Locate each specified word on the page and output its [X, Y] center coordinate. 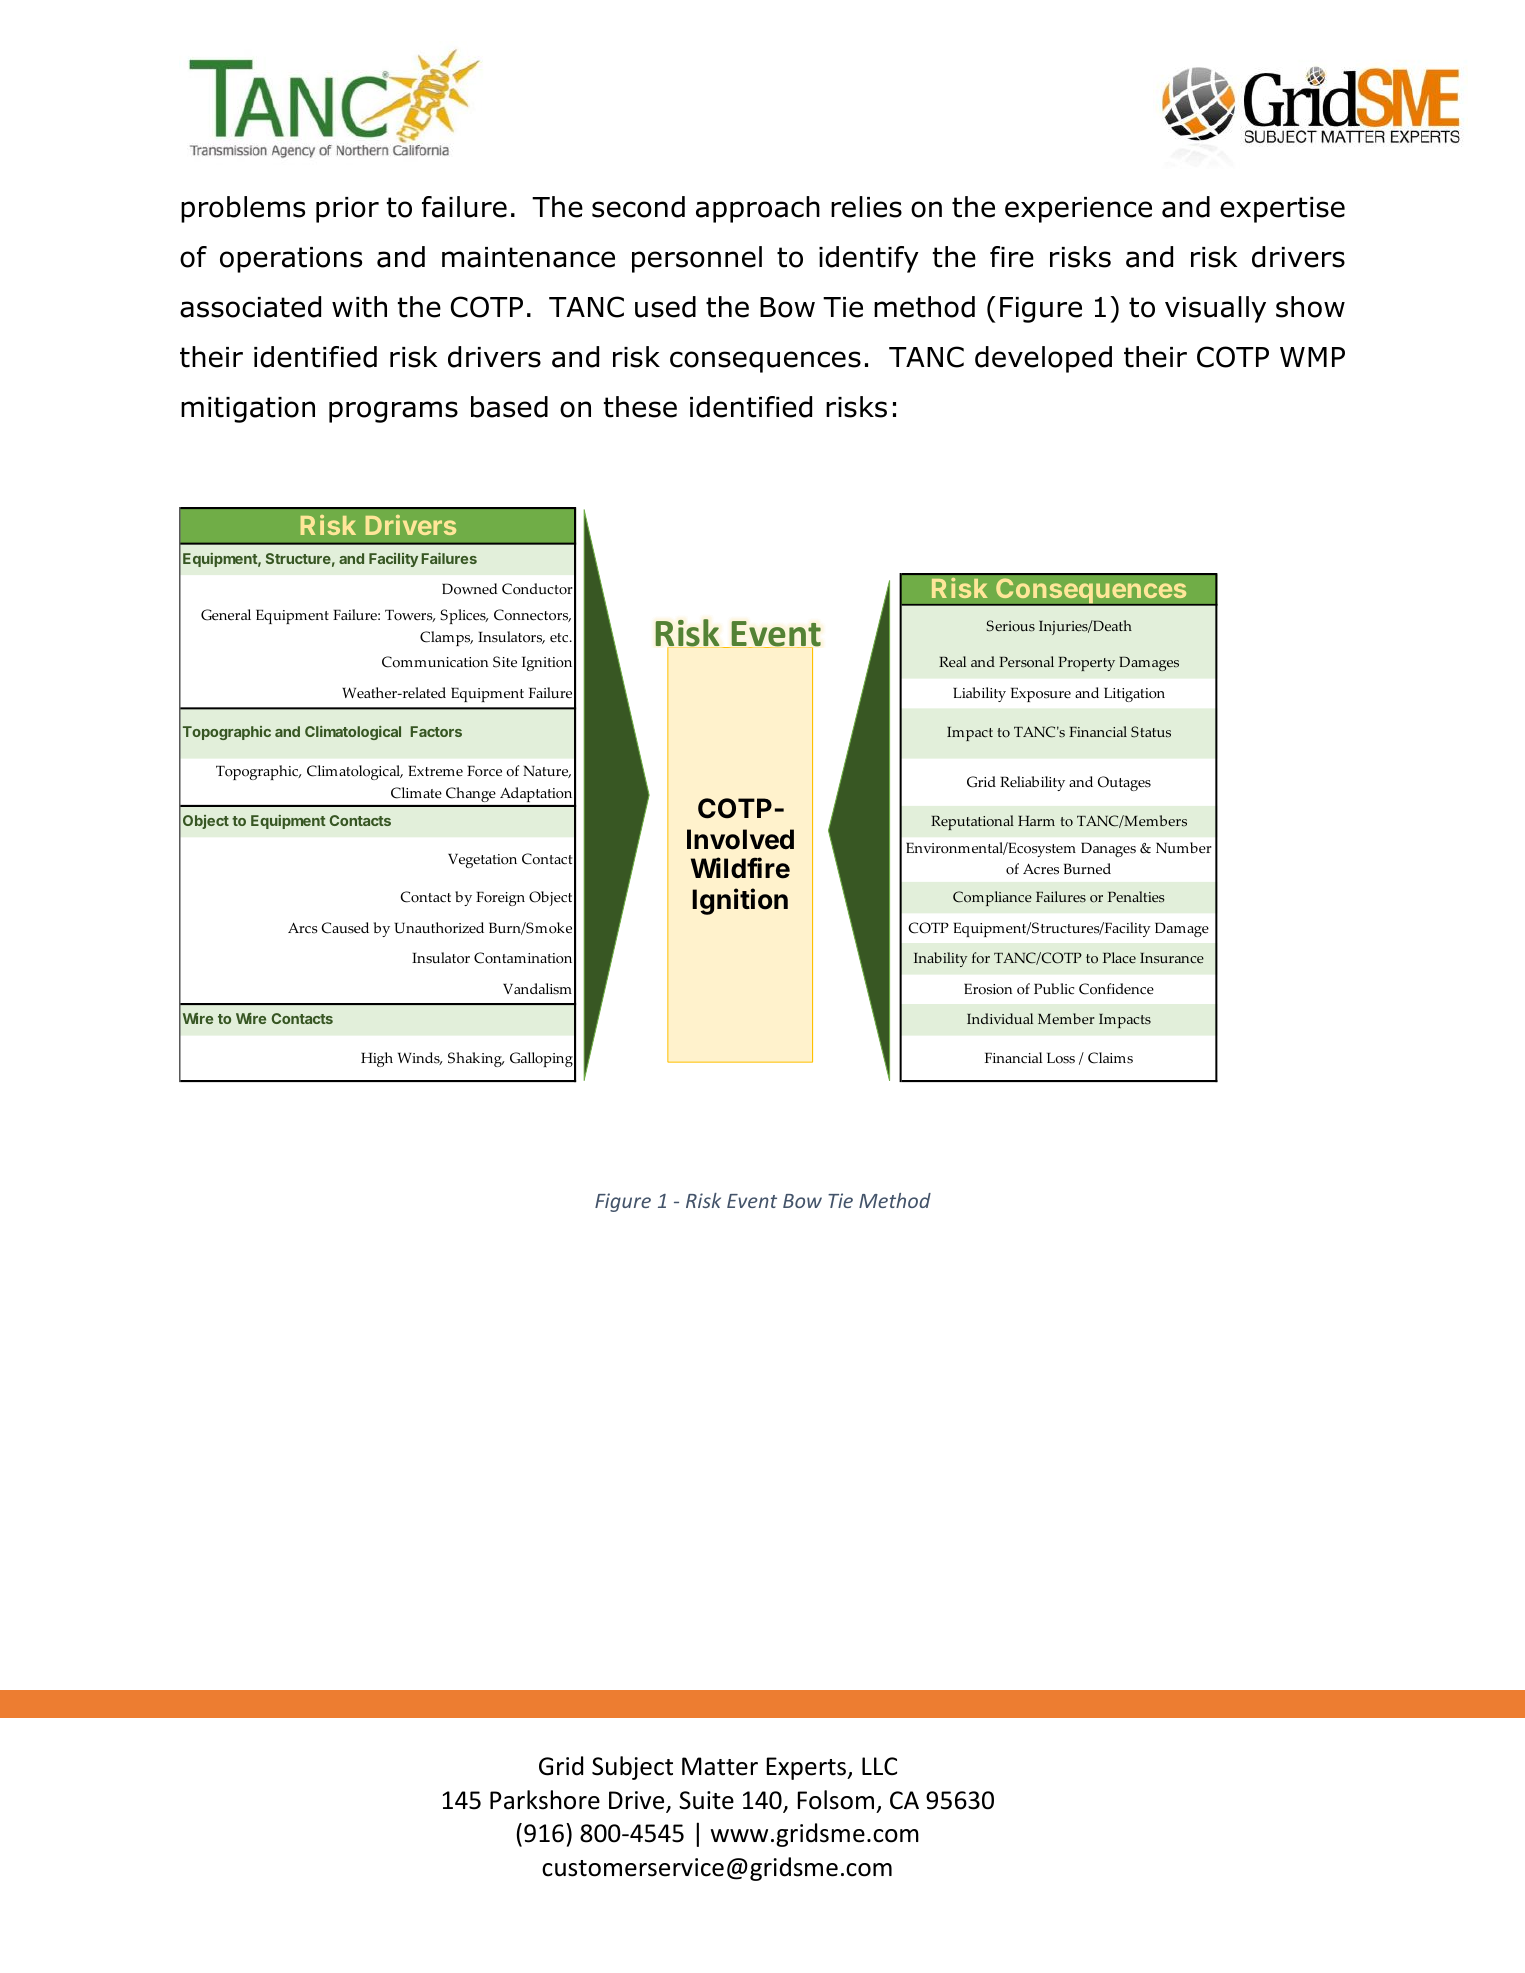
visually [1215, 309]
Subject [632, 1768]
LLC [879, 1766]
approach [758, 209]
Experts [808, 1768]
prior [347, 210]
